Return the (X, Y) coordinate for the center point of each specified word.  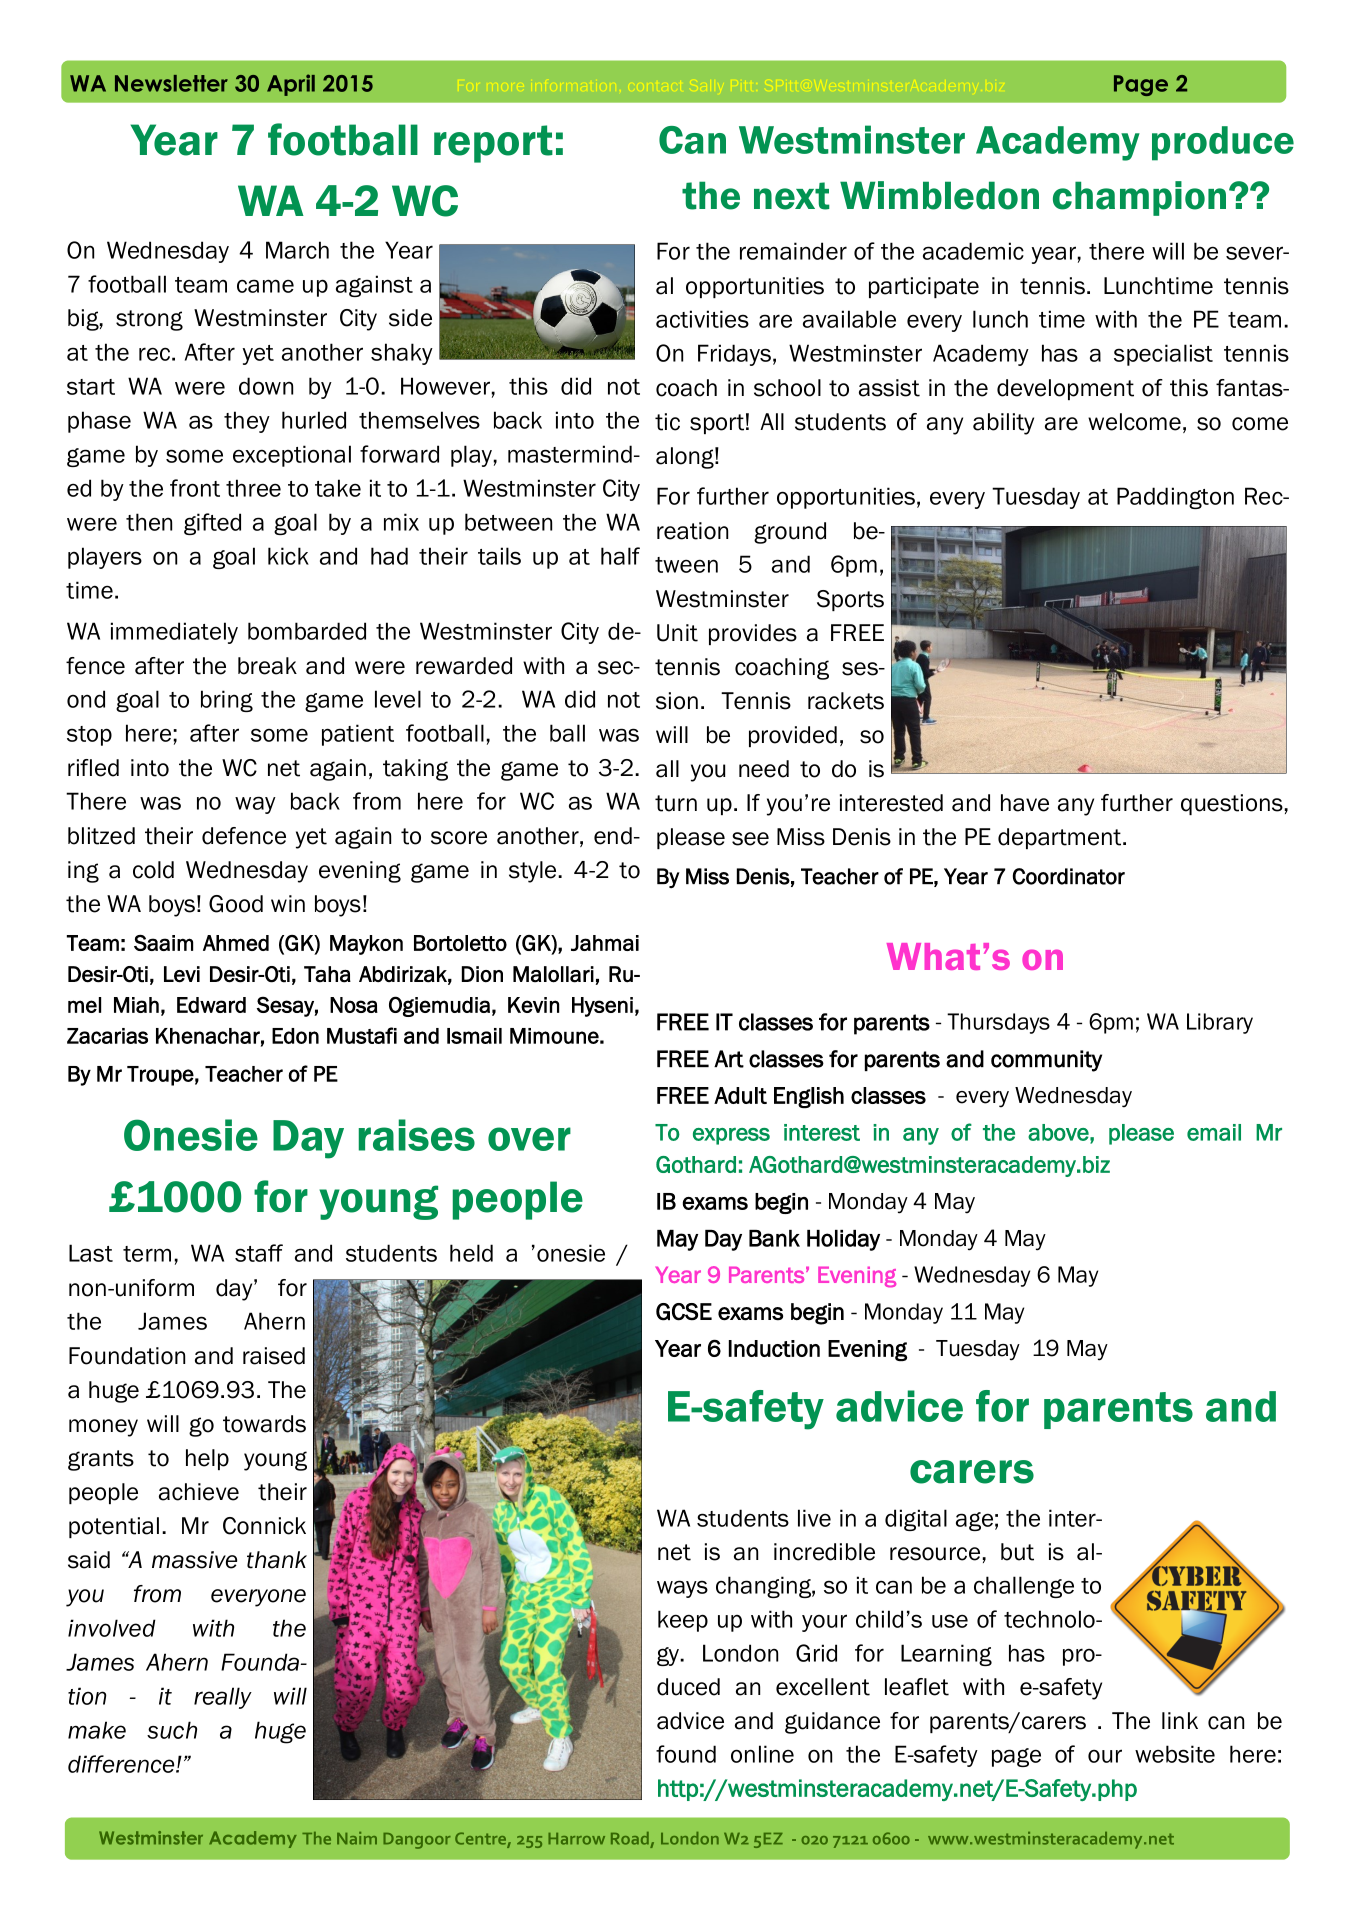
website (1175, 1754)
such (172, 1730)
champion (1139, 198)
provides (753, 634)
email (1214, 1132)
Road (630, 1838)
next (792, 196)
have (1025, 803)
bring (227, 701)
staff (259, 1253)
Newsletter (171, 83)
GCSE (684, 1312)
